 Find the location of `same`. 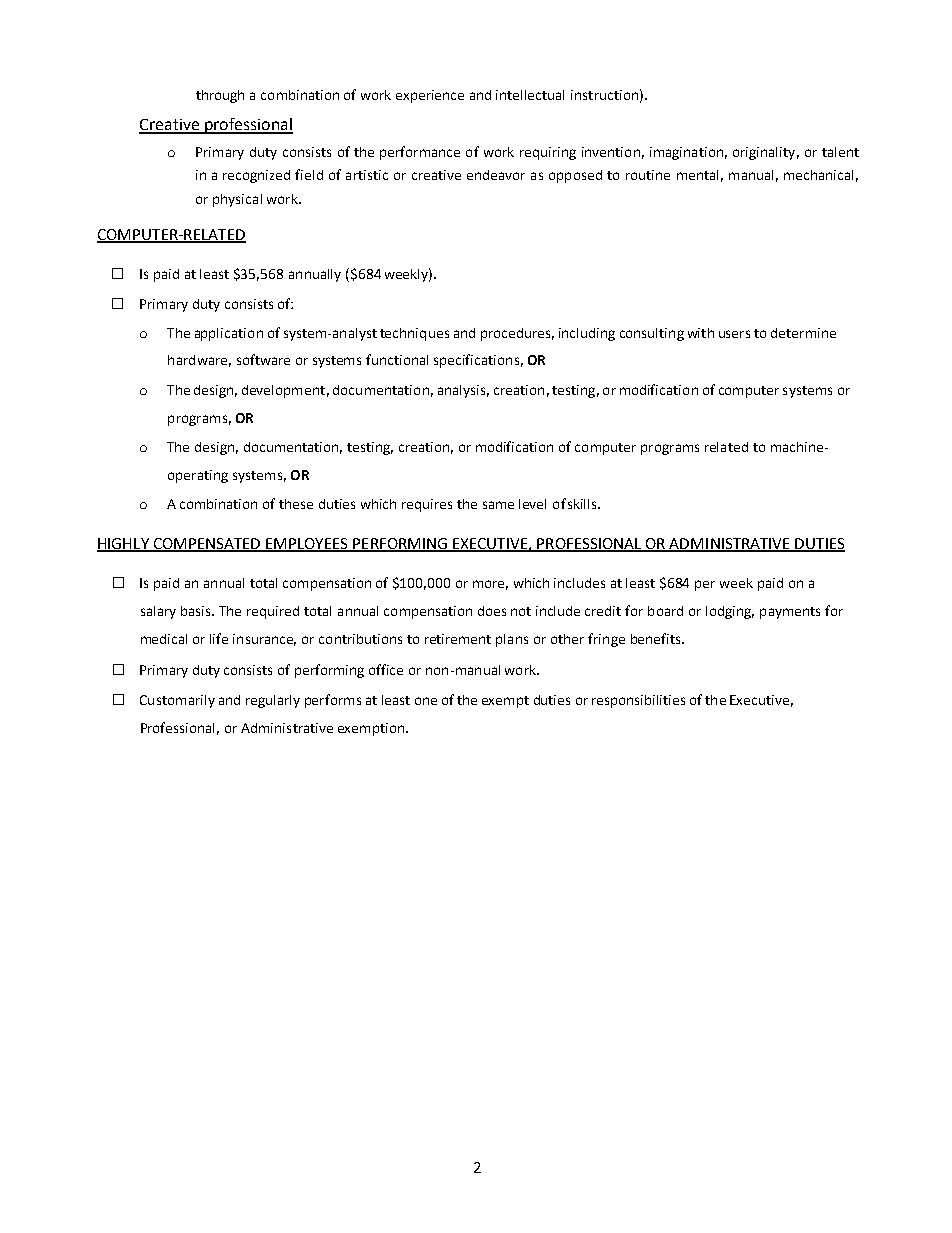

same is located at coordinates (498, 505).
